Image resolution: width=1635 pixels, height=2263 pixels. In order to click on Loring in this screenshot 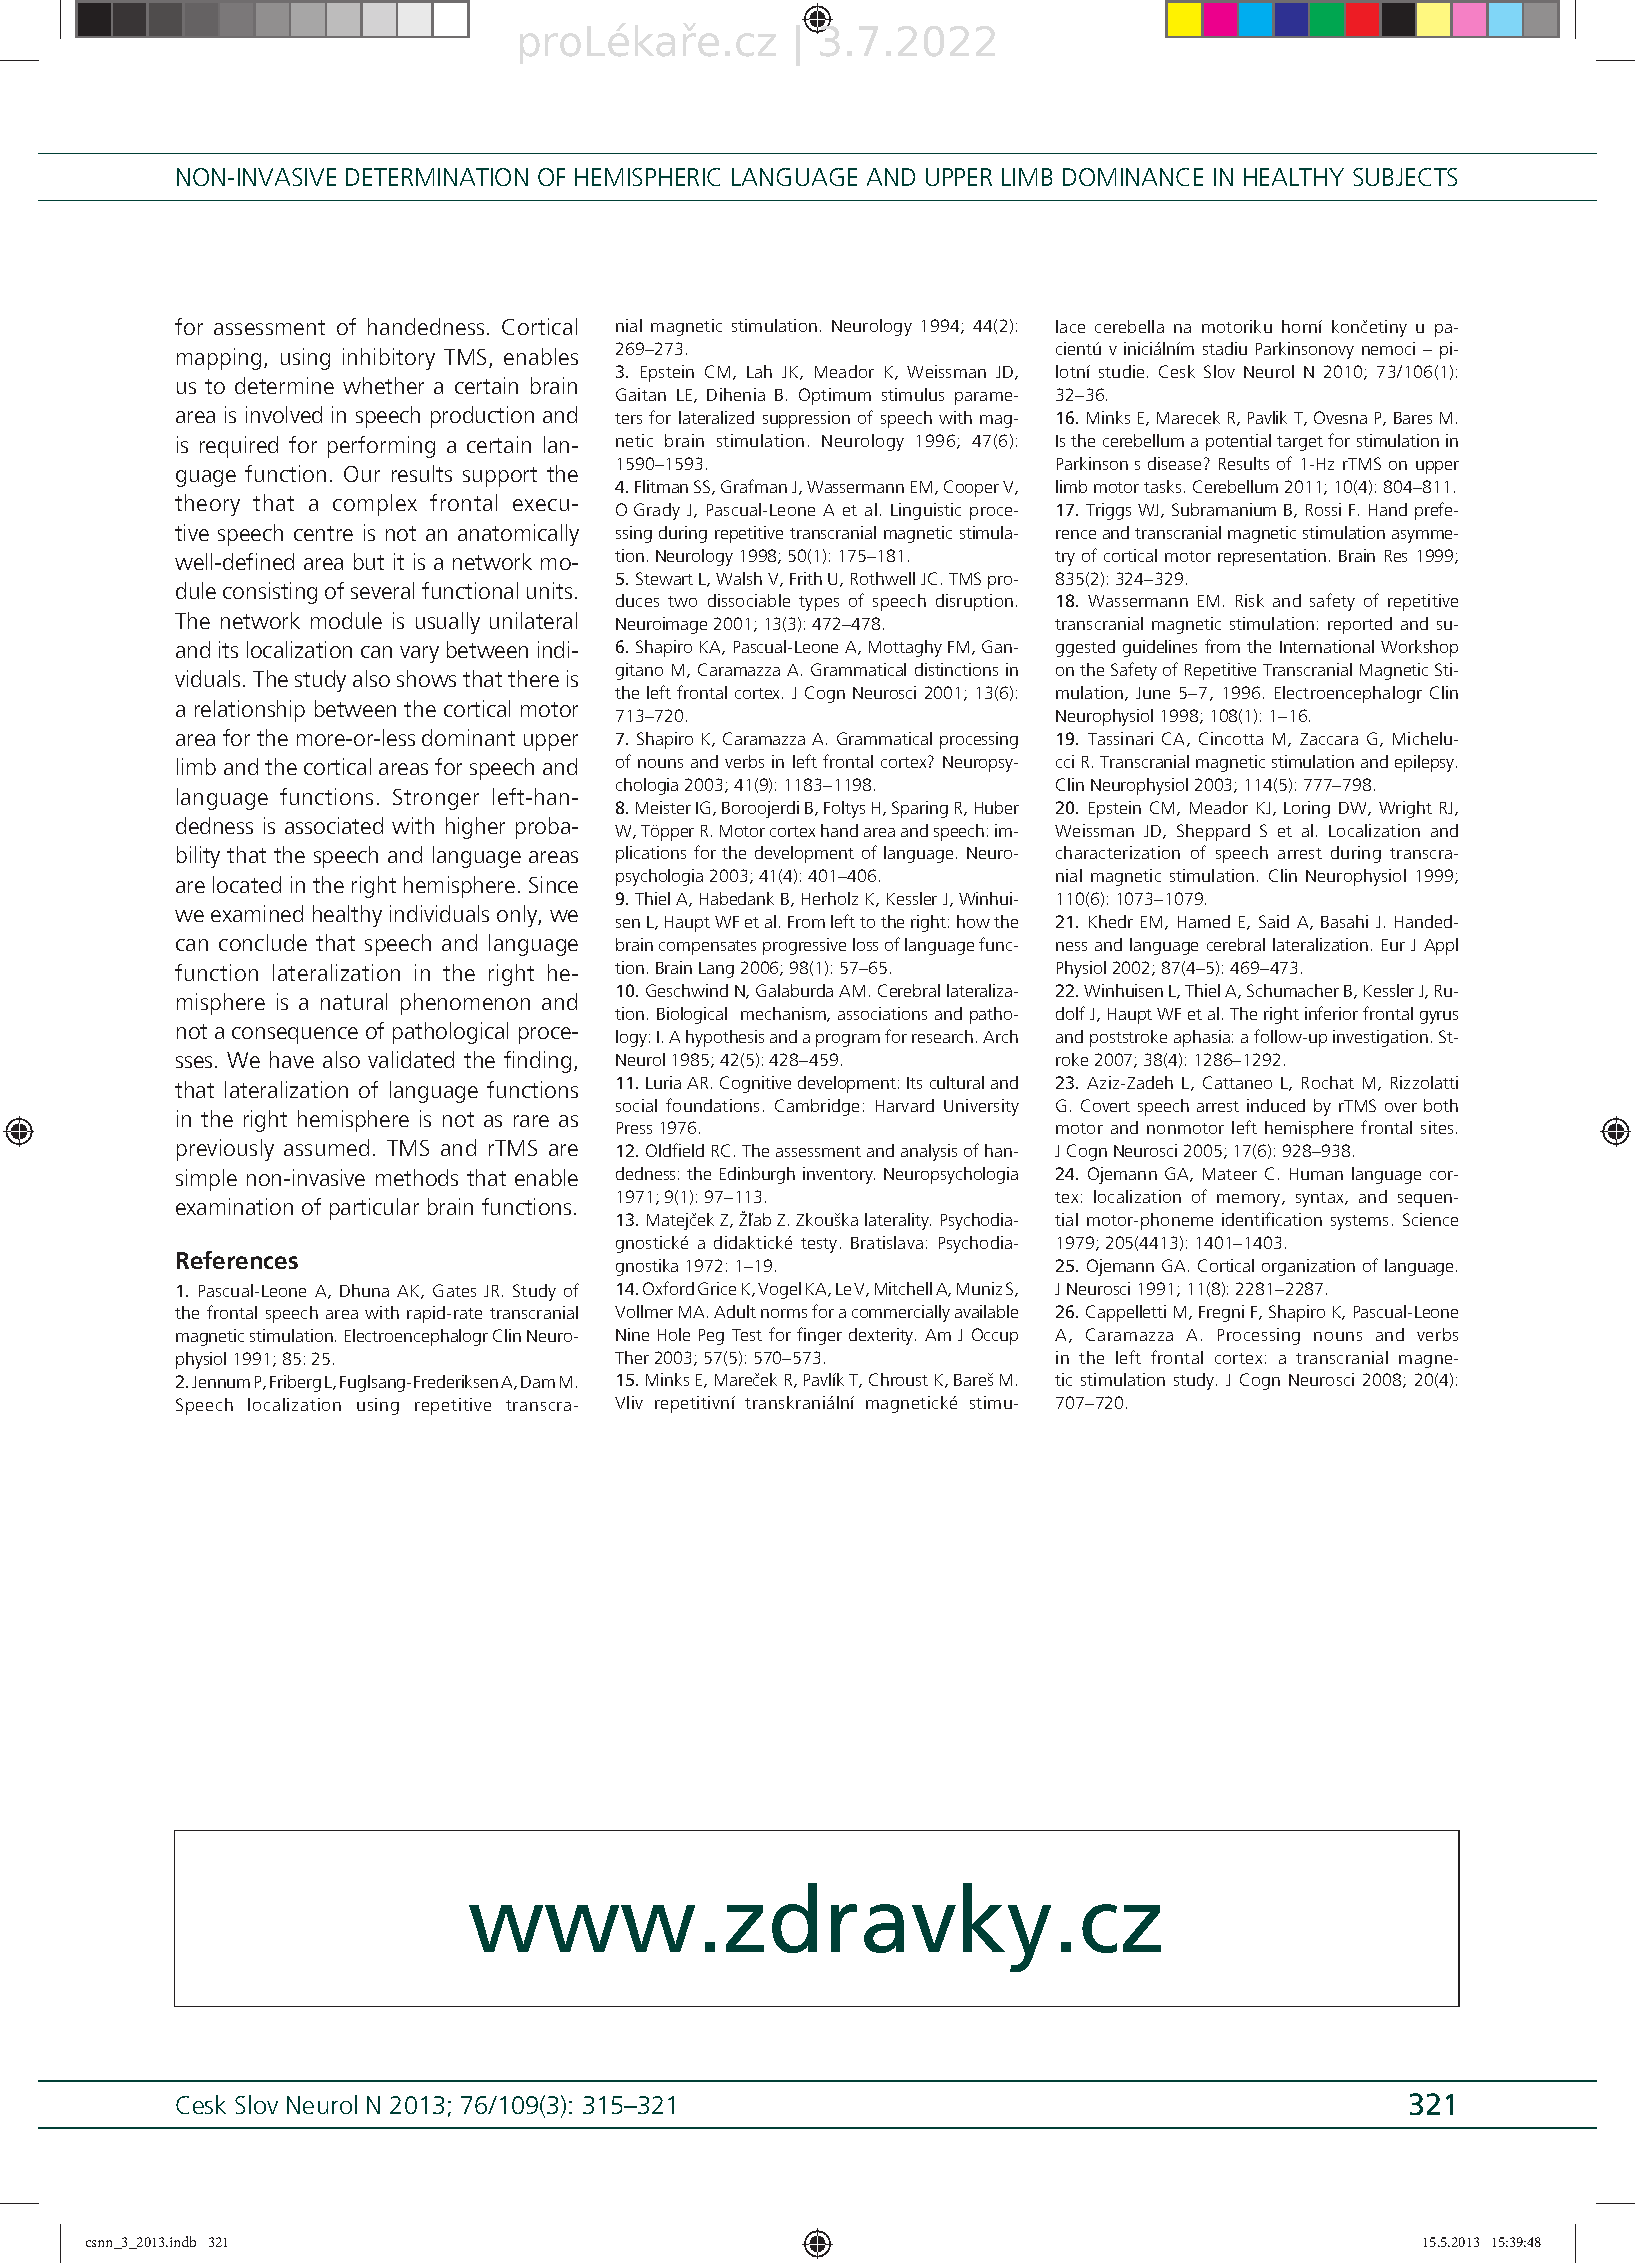, I will do `click(1307, 809)`.
